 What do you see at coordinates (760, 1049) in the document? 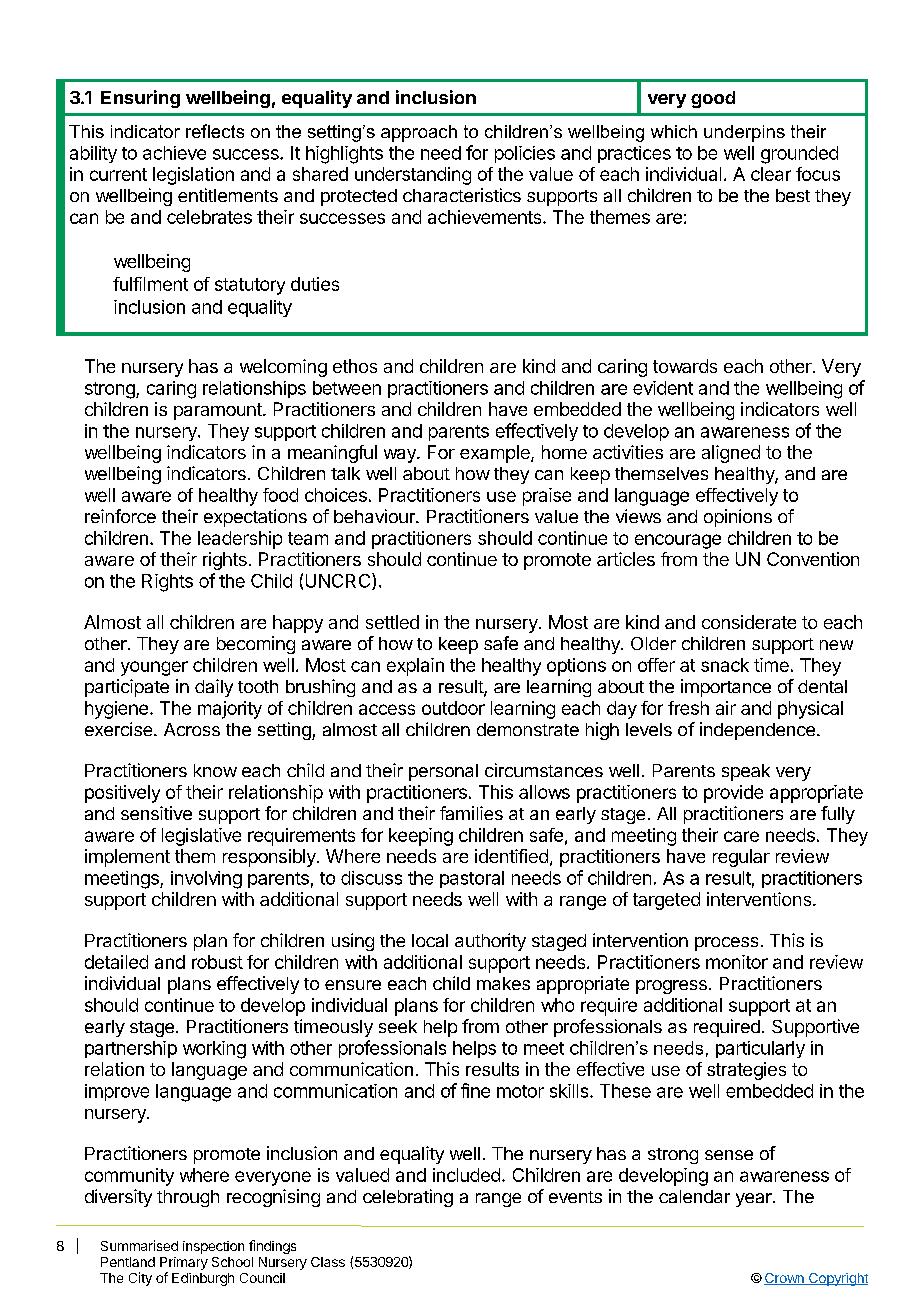
I see `particularly` at bounding box center [760, 1049].
